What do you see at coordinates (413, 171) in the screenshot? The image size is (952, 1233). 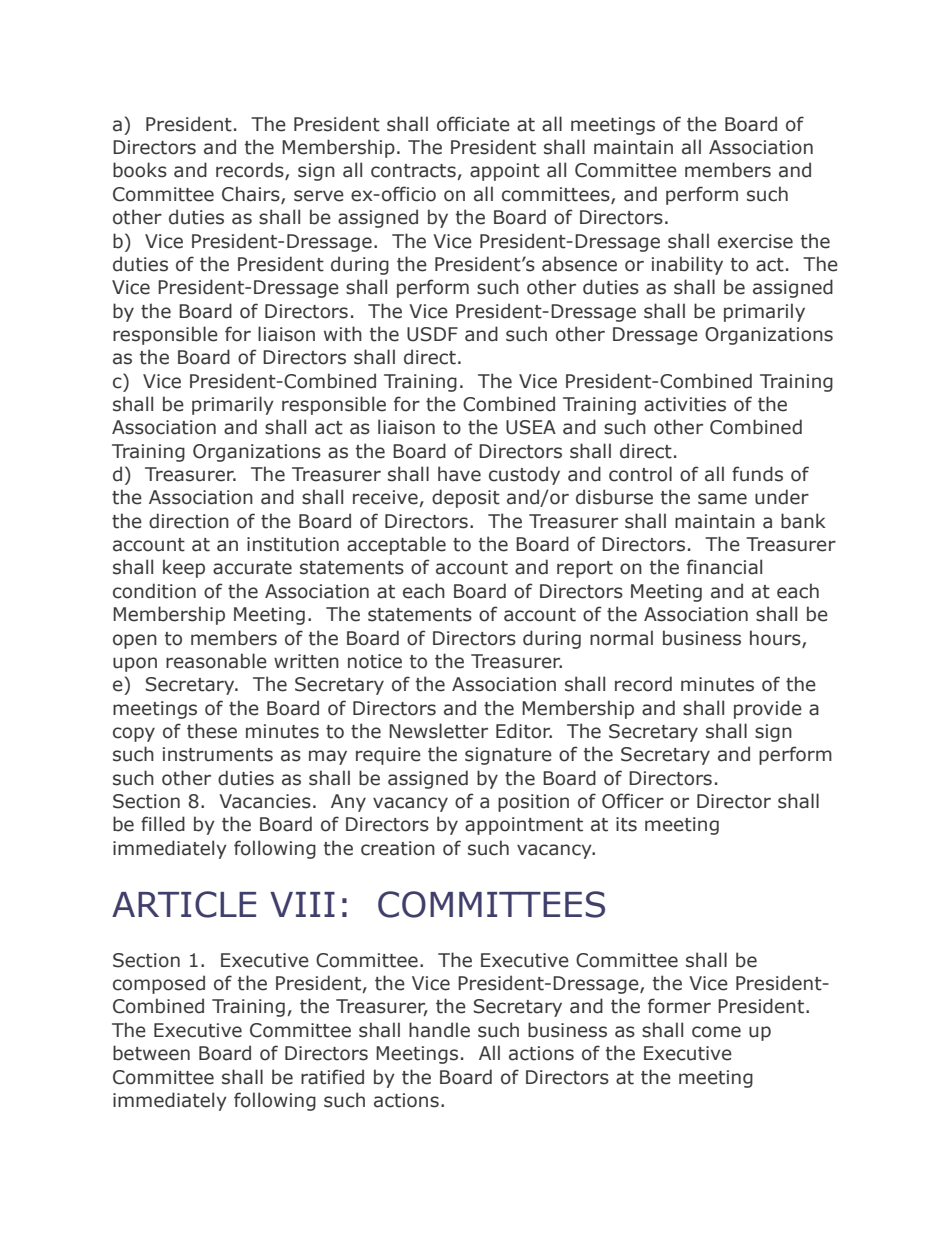 I see `contracts` at bounding box center [413, 171].
